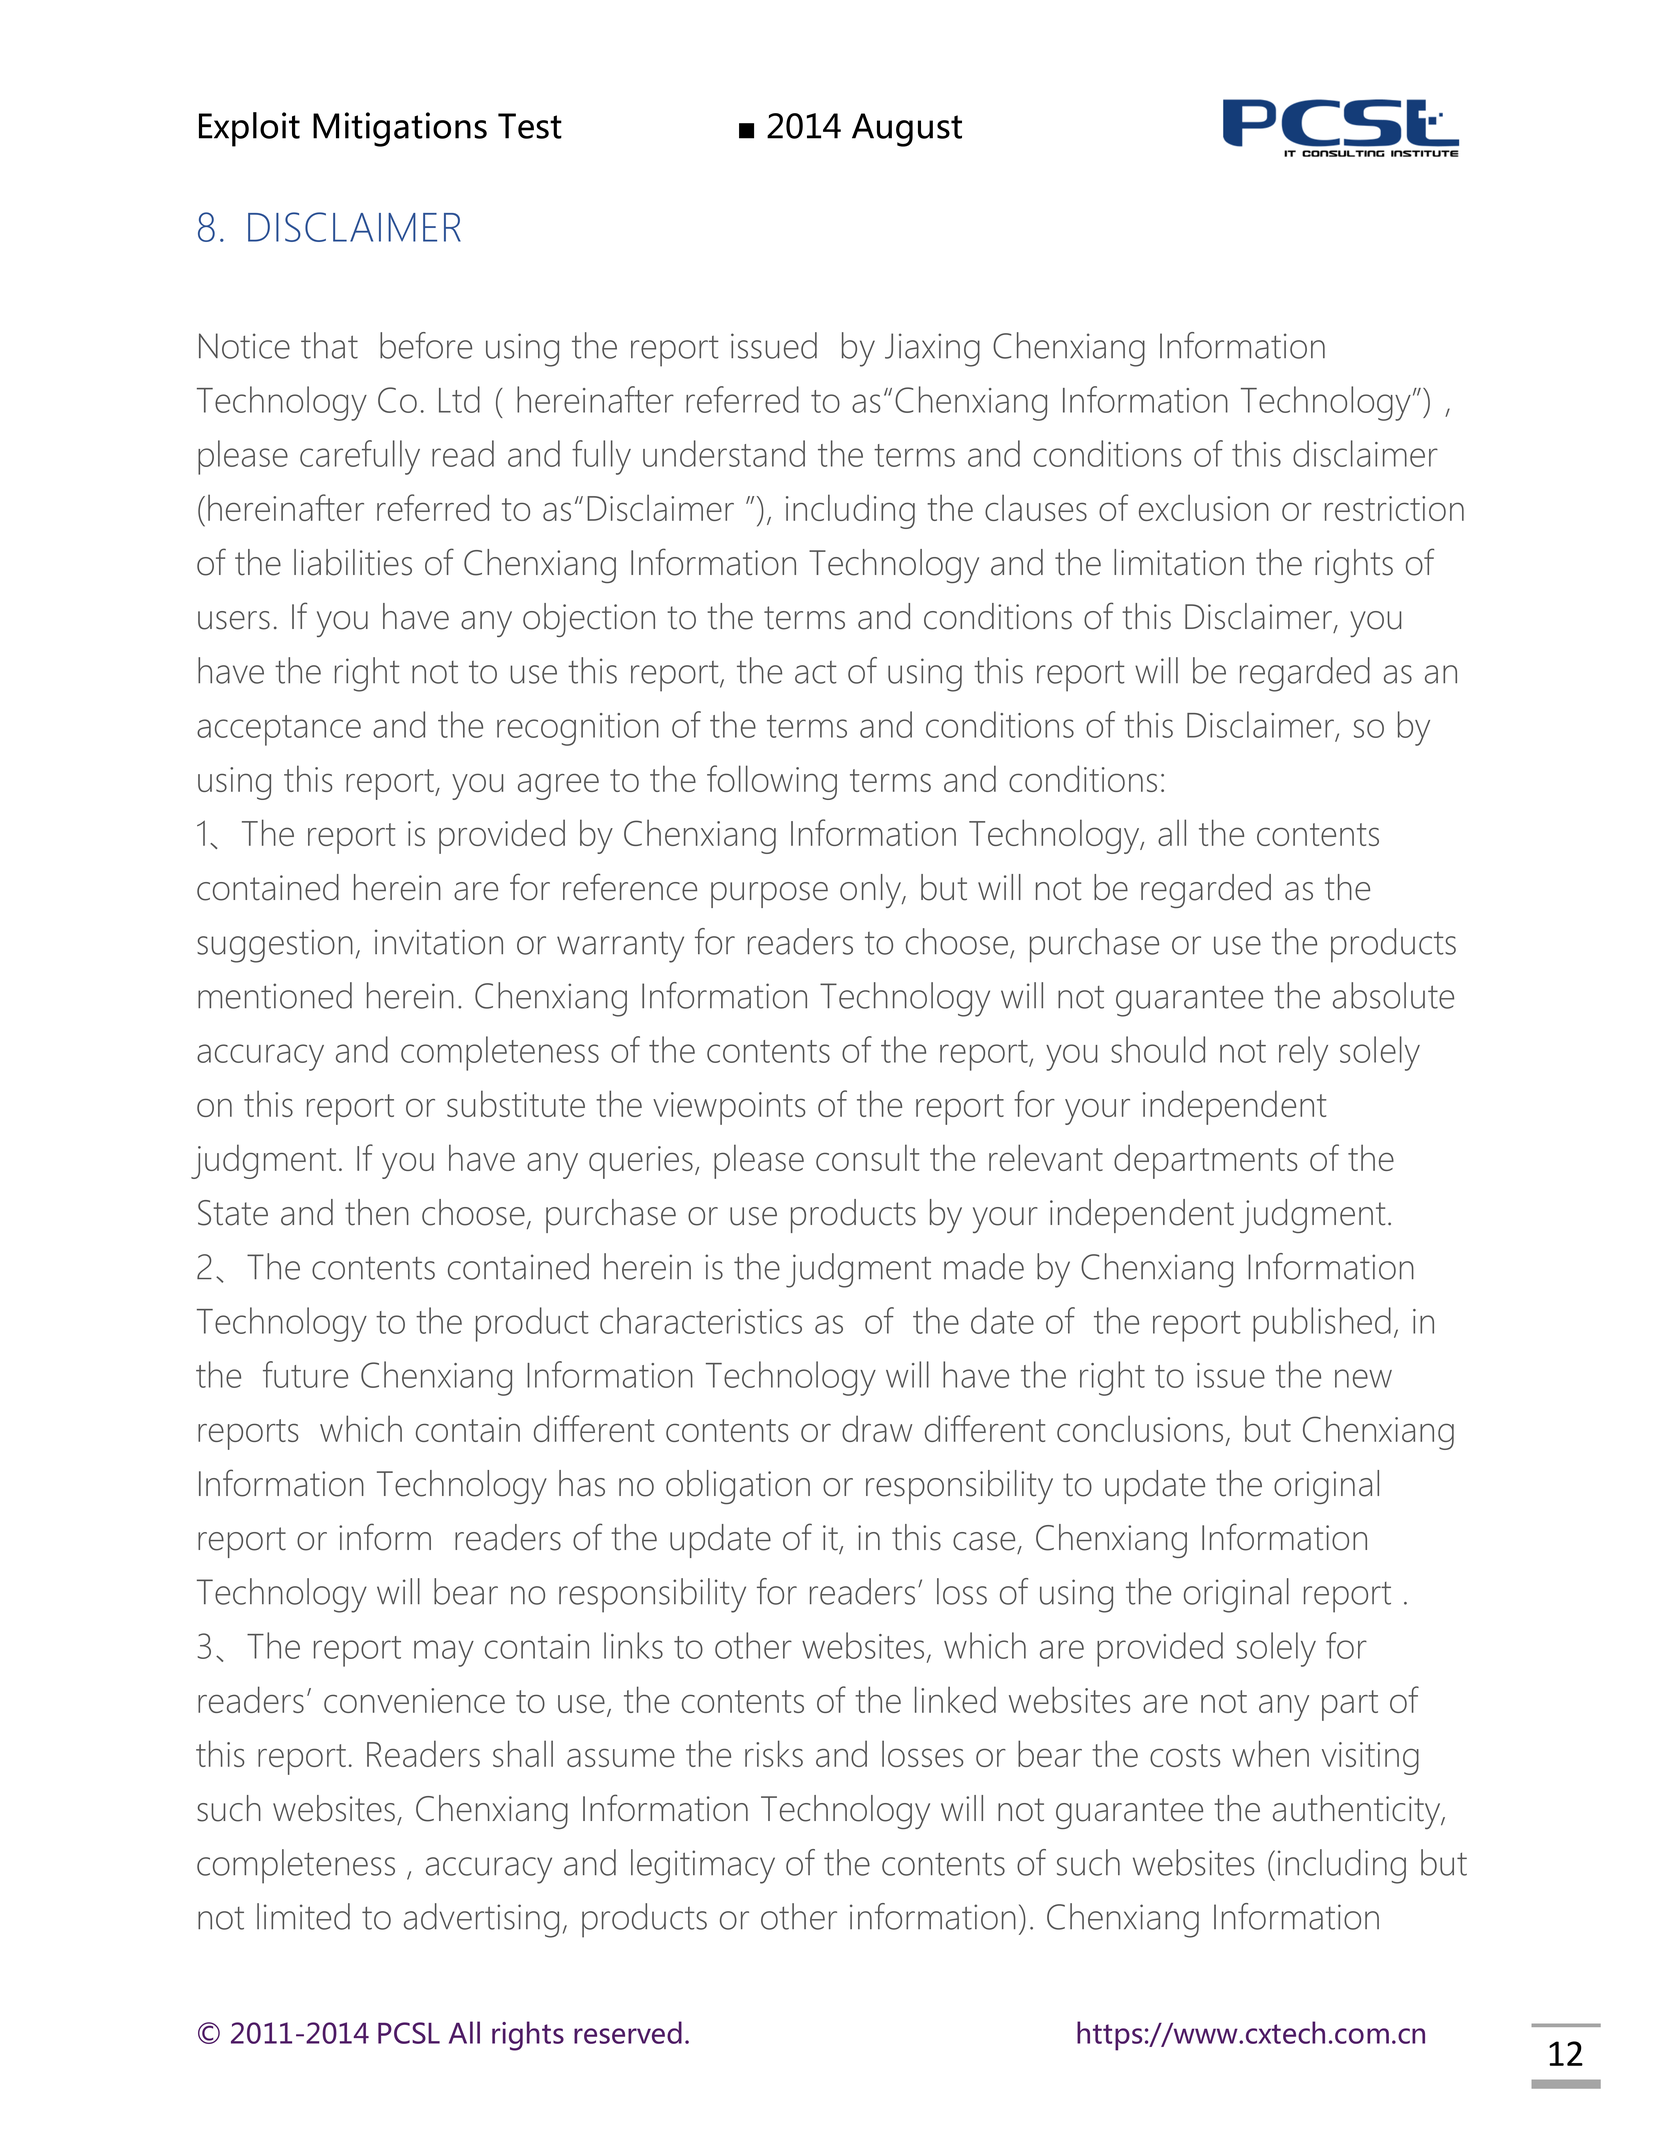 Image resolution: width=1664 pixels, height=2154 pixels. I want to click on viewpoints, so click(729, 1108).
